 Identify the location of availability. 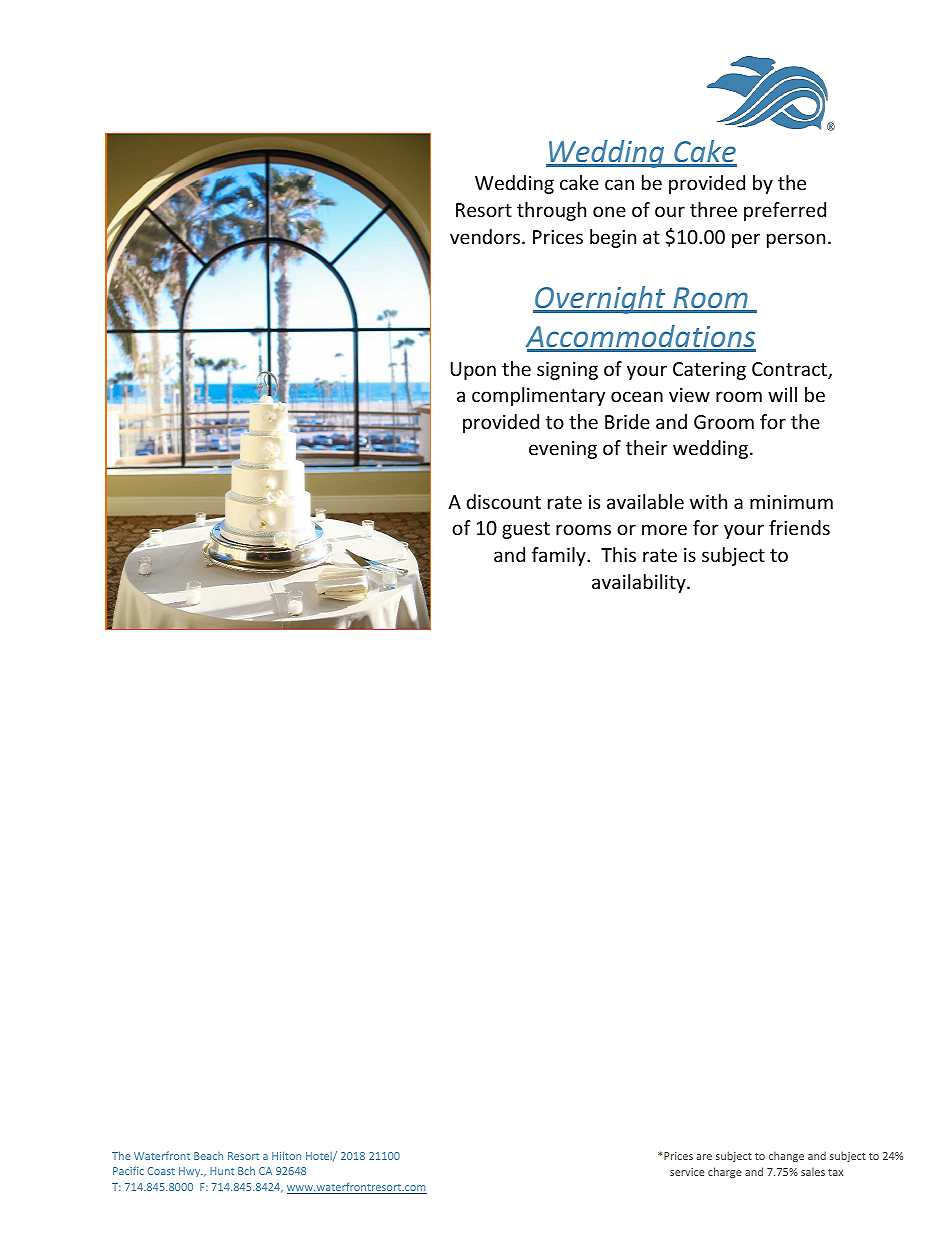
(640, 583).
